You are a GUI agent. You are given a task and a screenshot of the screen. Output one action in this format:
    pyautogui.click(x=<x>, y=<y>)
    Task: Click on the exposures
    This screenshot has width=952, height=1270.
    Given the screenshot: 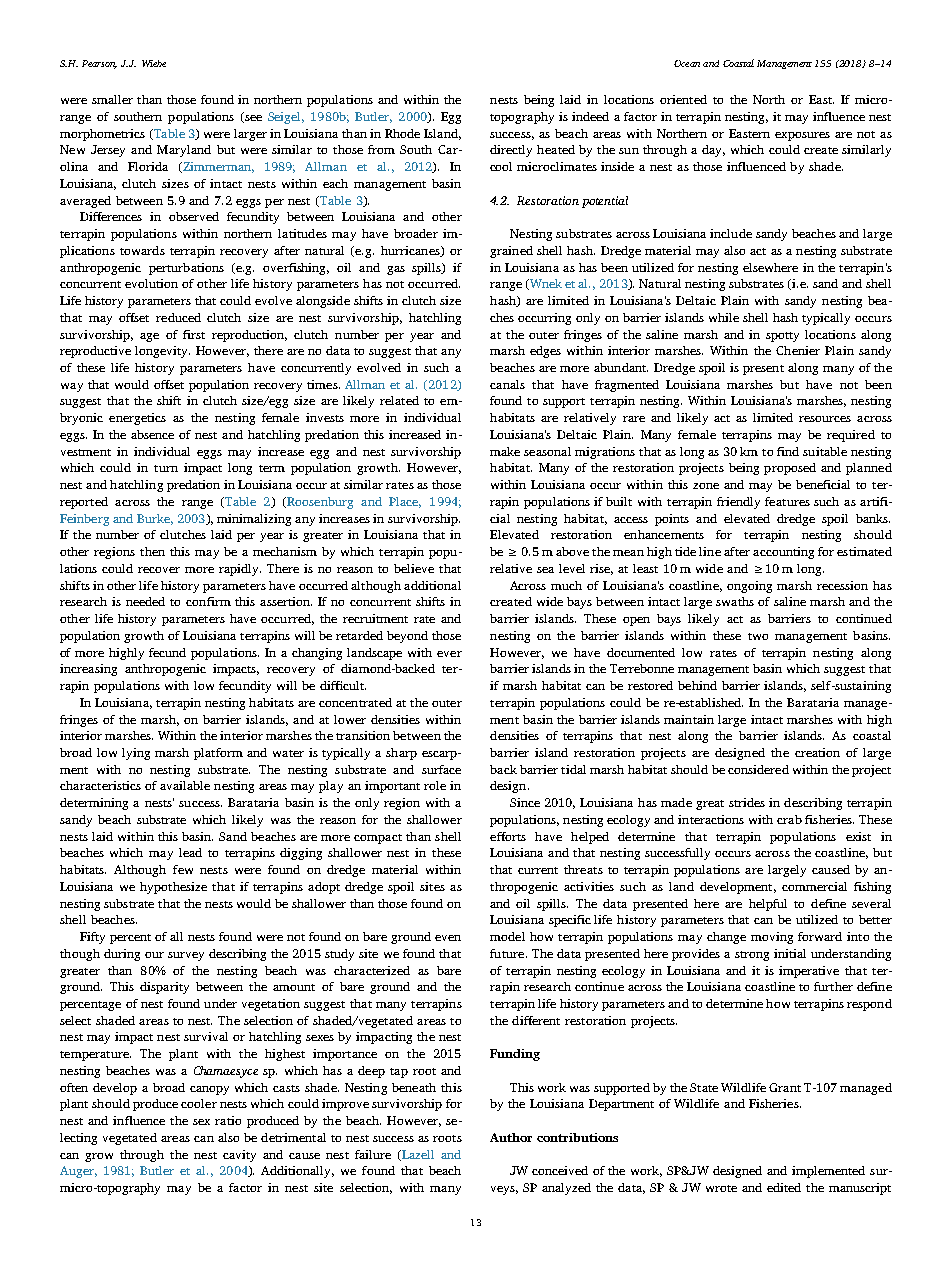 What is the action you would take?
    pyautogui.click(x=802, y=136)
